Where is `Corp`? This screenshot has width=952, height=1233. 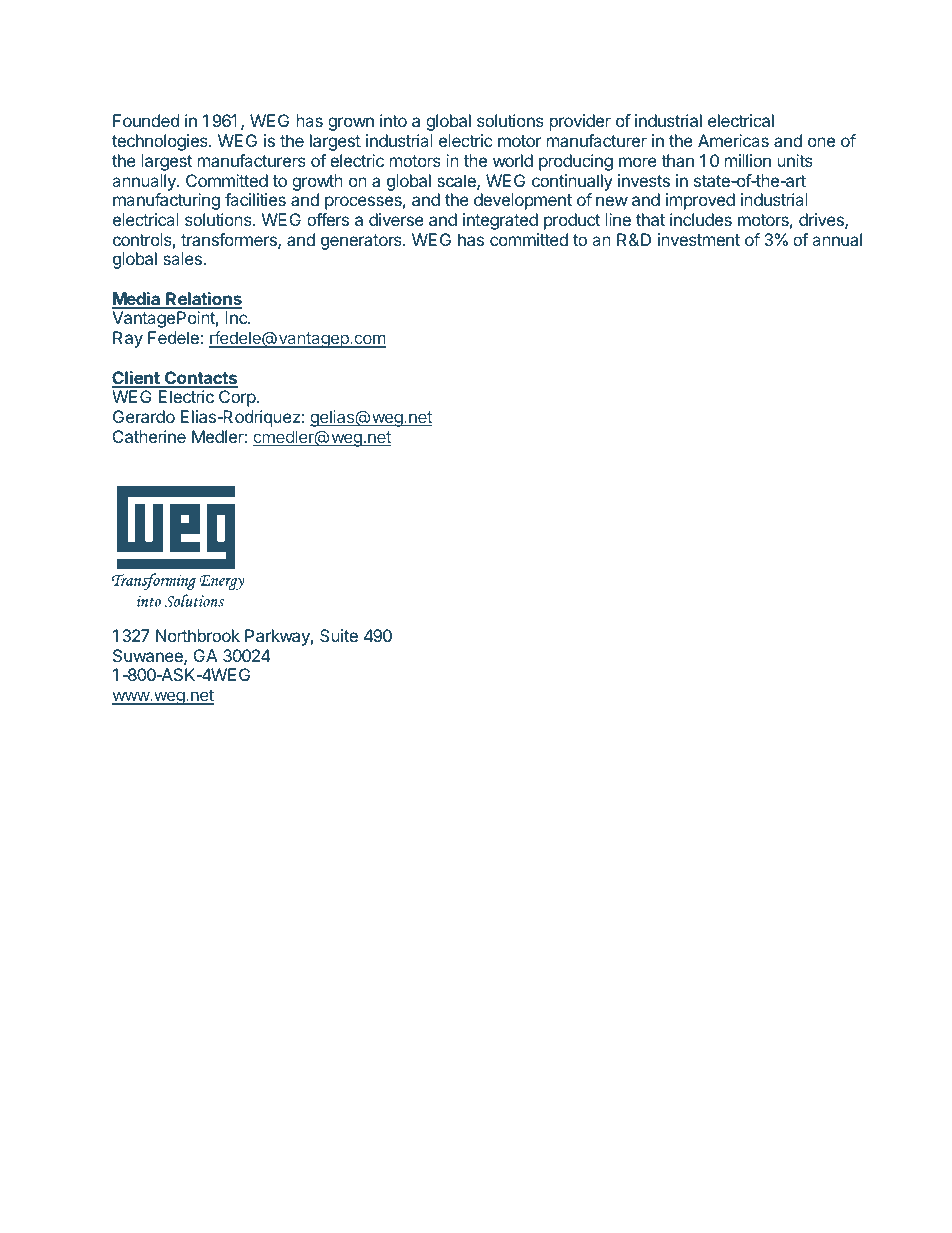 Corp is located at coordinates (237, 398).
